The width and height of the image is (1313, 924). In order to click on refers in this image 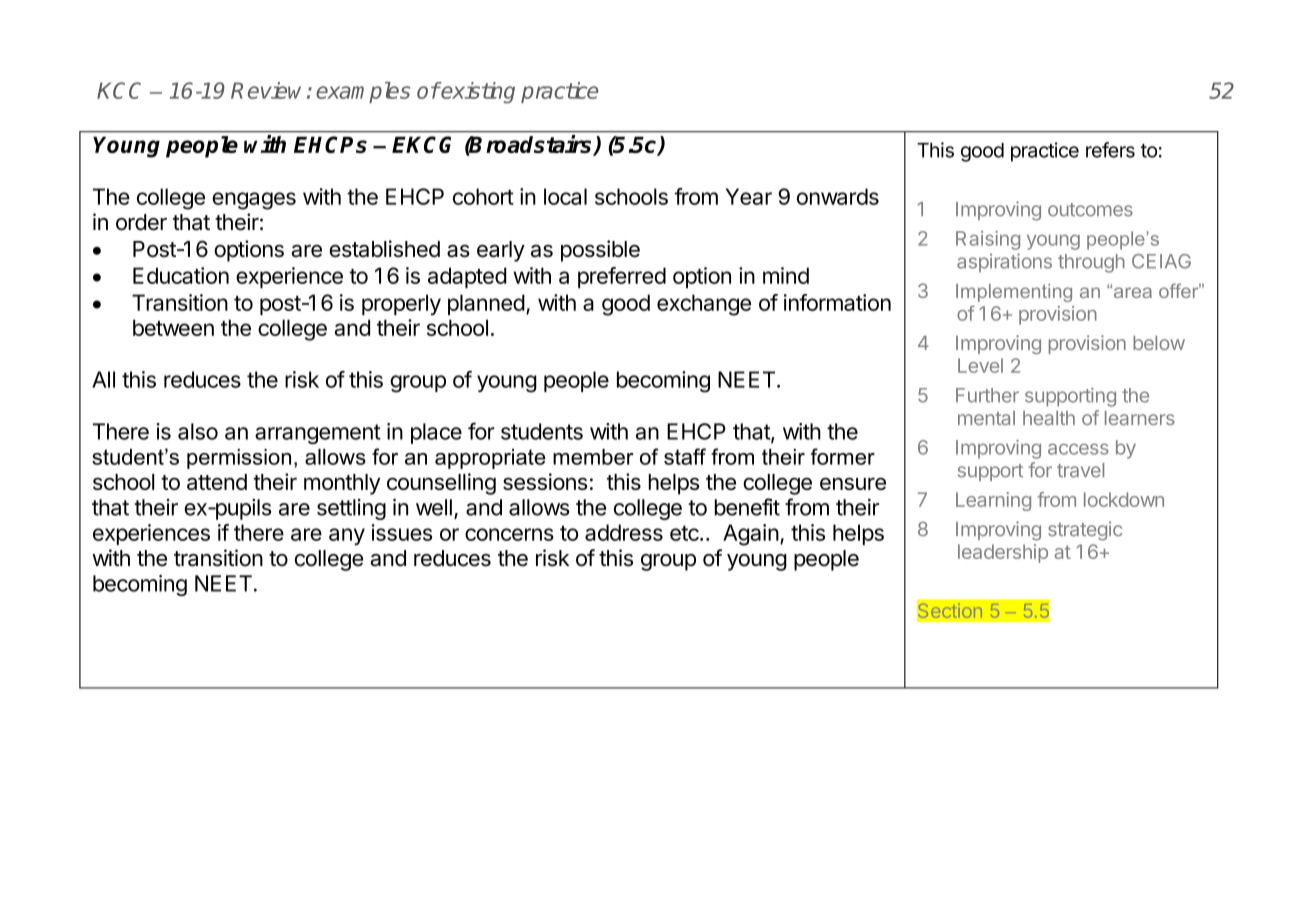, I will do `click(1110, 150)`.
